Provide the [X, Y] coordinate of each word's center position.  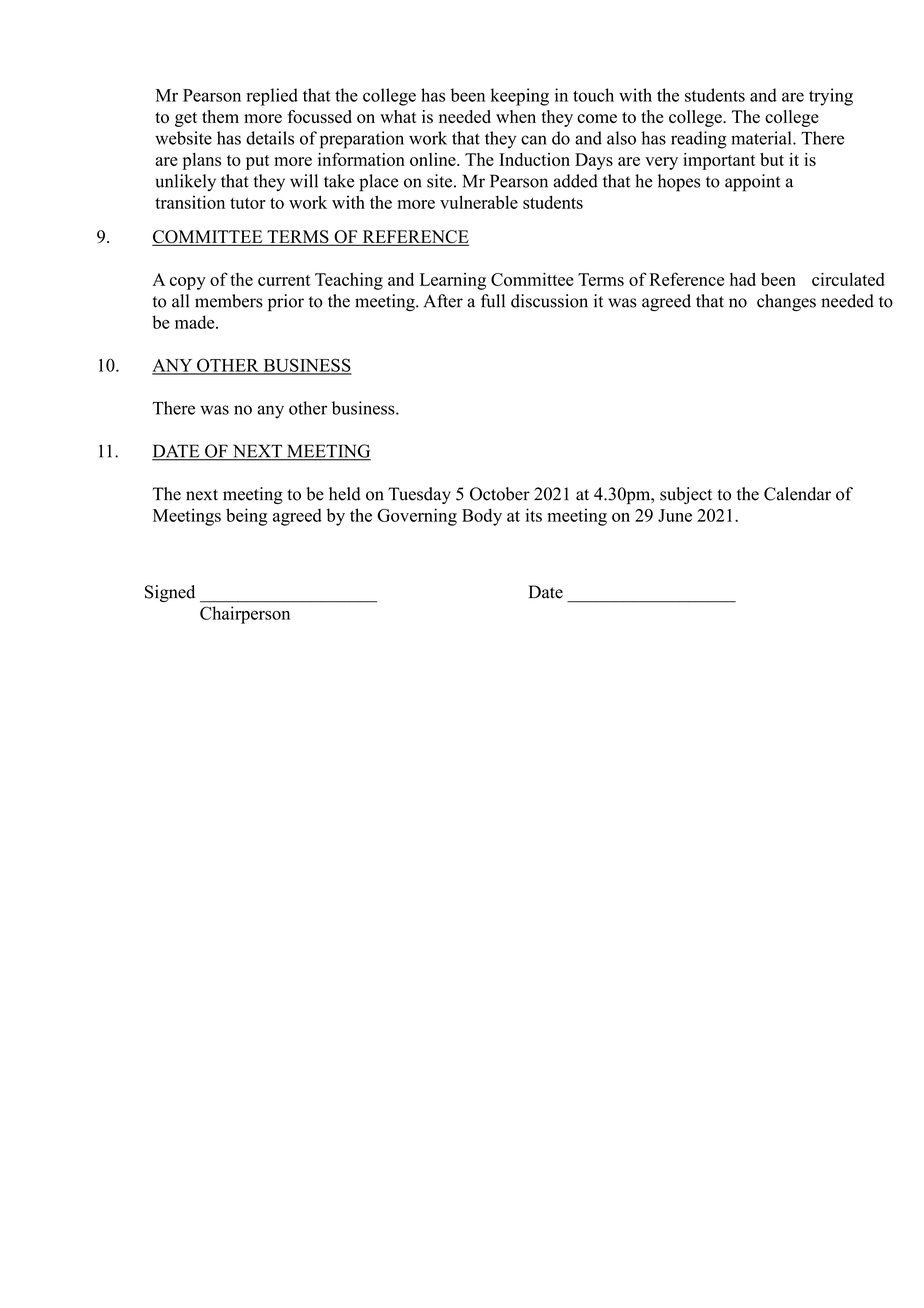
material [762, 138]
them [220, 116]
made [196, 322]
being [247, 517]
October [500, 494]
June [675, 515]
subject [686, 495]
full [493, 301]
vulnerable [479, 202]
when [516, 116]
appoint [752, 183]
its [534, 515]
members [229, 301]
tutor [248, 203]
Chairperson [245, 615]
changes [786, 302]
